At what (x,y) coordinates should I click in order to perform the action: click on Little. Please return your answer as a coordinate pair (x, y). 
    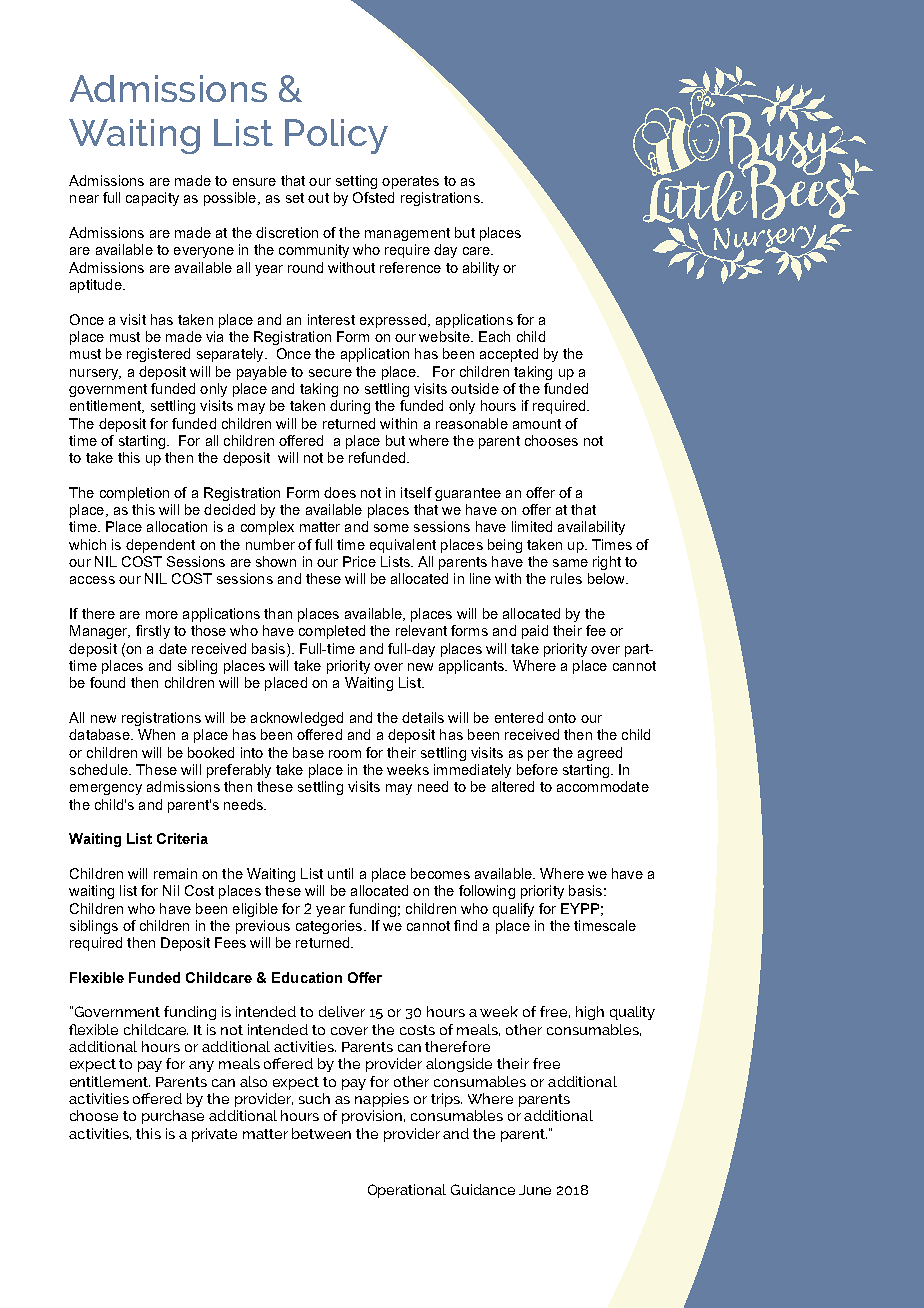
    Looking at the image, I should click on (695, 196).
